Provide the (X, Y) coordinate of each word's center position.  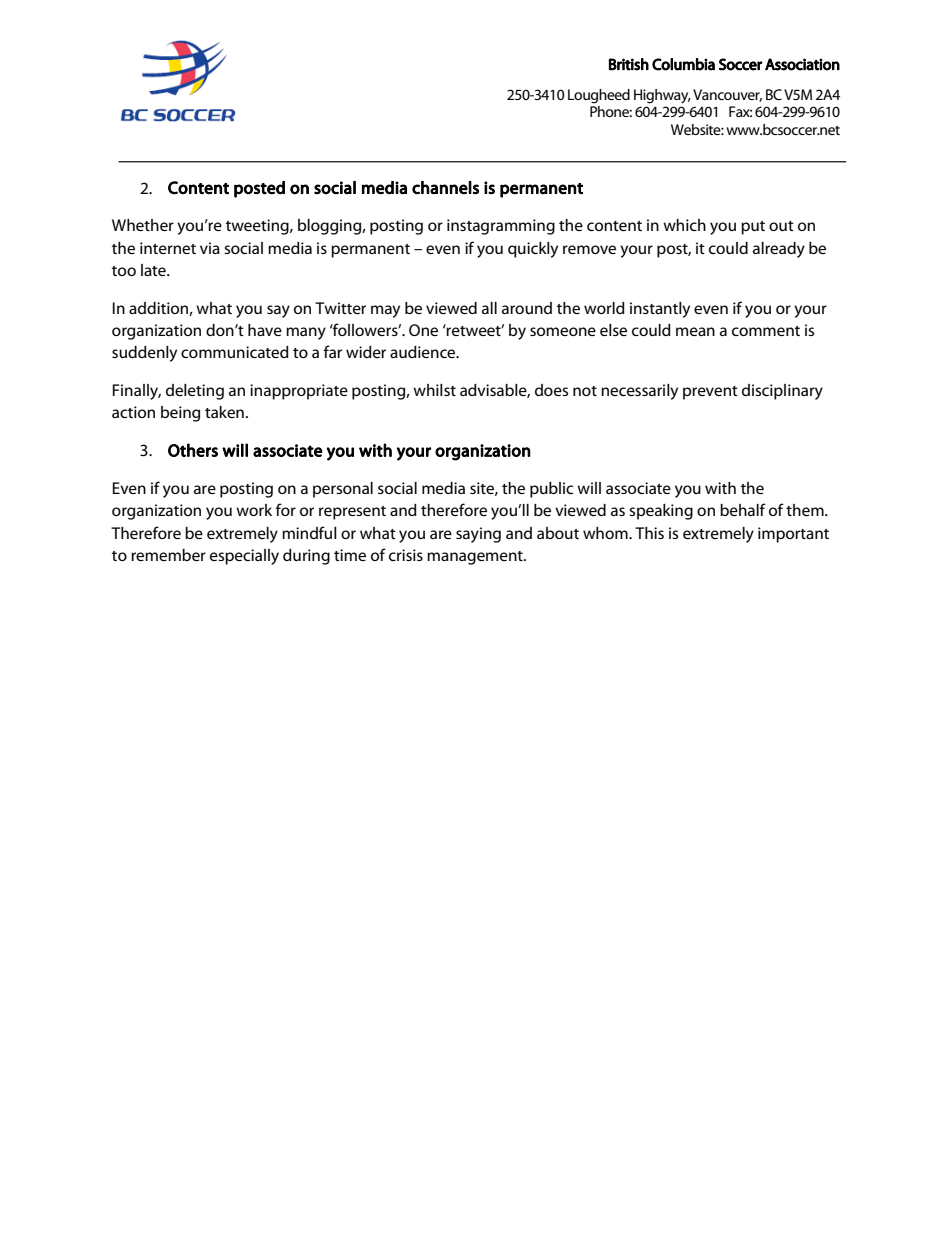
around (527, 308)
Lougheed (599, 96)
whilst (434, 390)
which (684, 225)
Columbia (683, 64)
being (180, 414)
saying (478, 535)
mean (695, 331)
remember (168, 555)
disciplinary (782, 392)
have (265, 330)
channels (445, 188)
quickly (533, 250)
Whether (143, 225)
